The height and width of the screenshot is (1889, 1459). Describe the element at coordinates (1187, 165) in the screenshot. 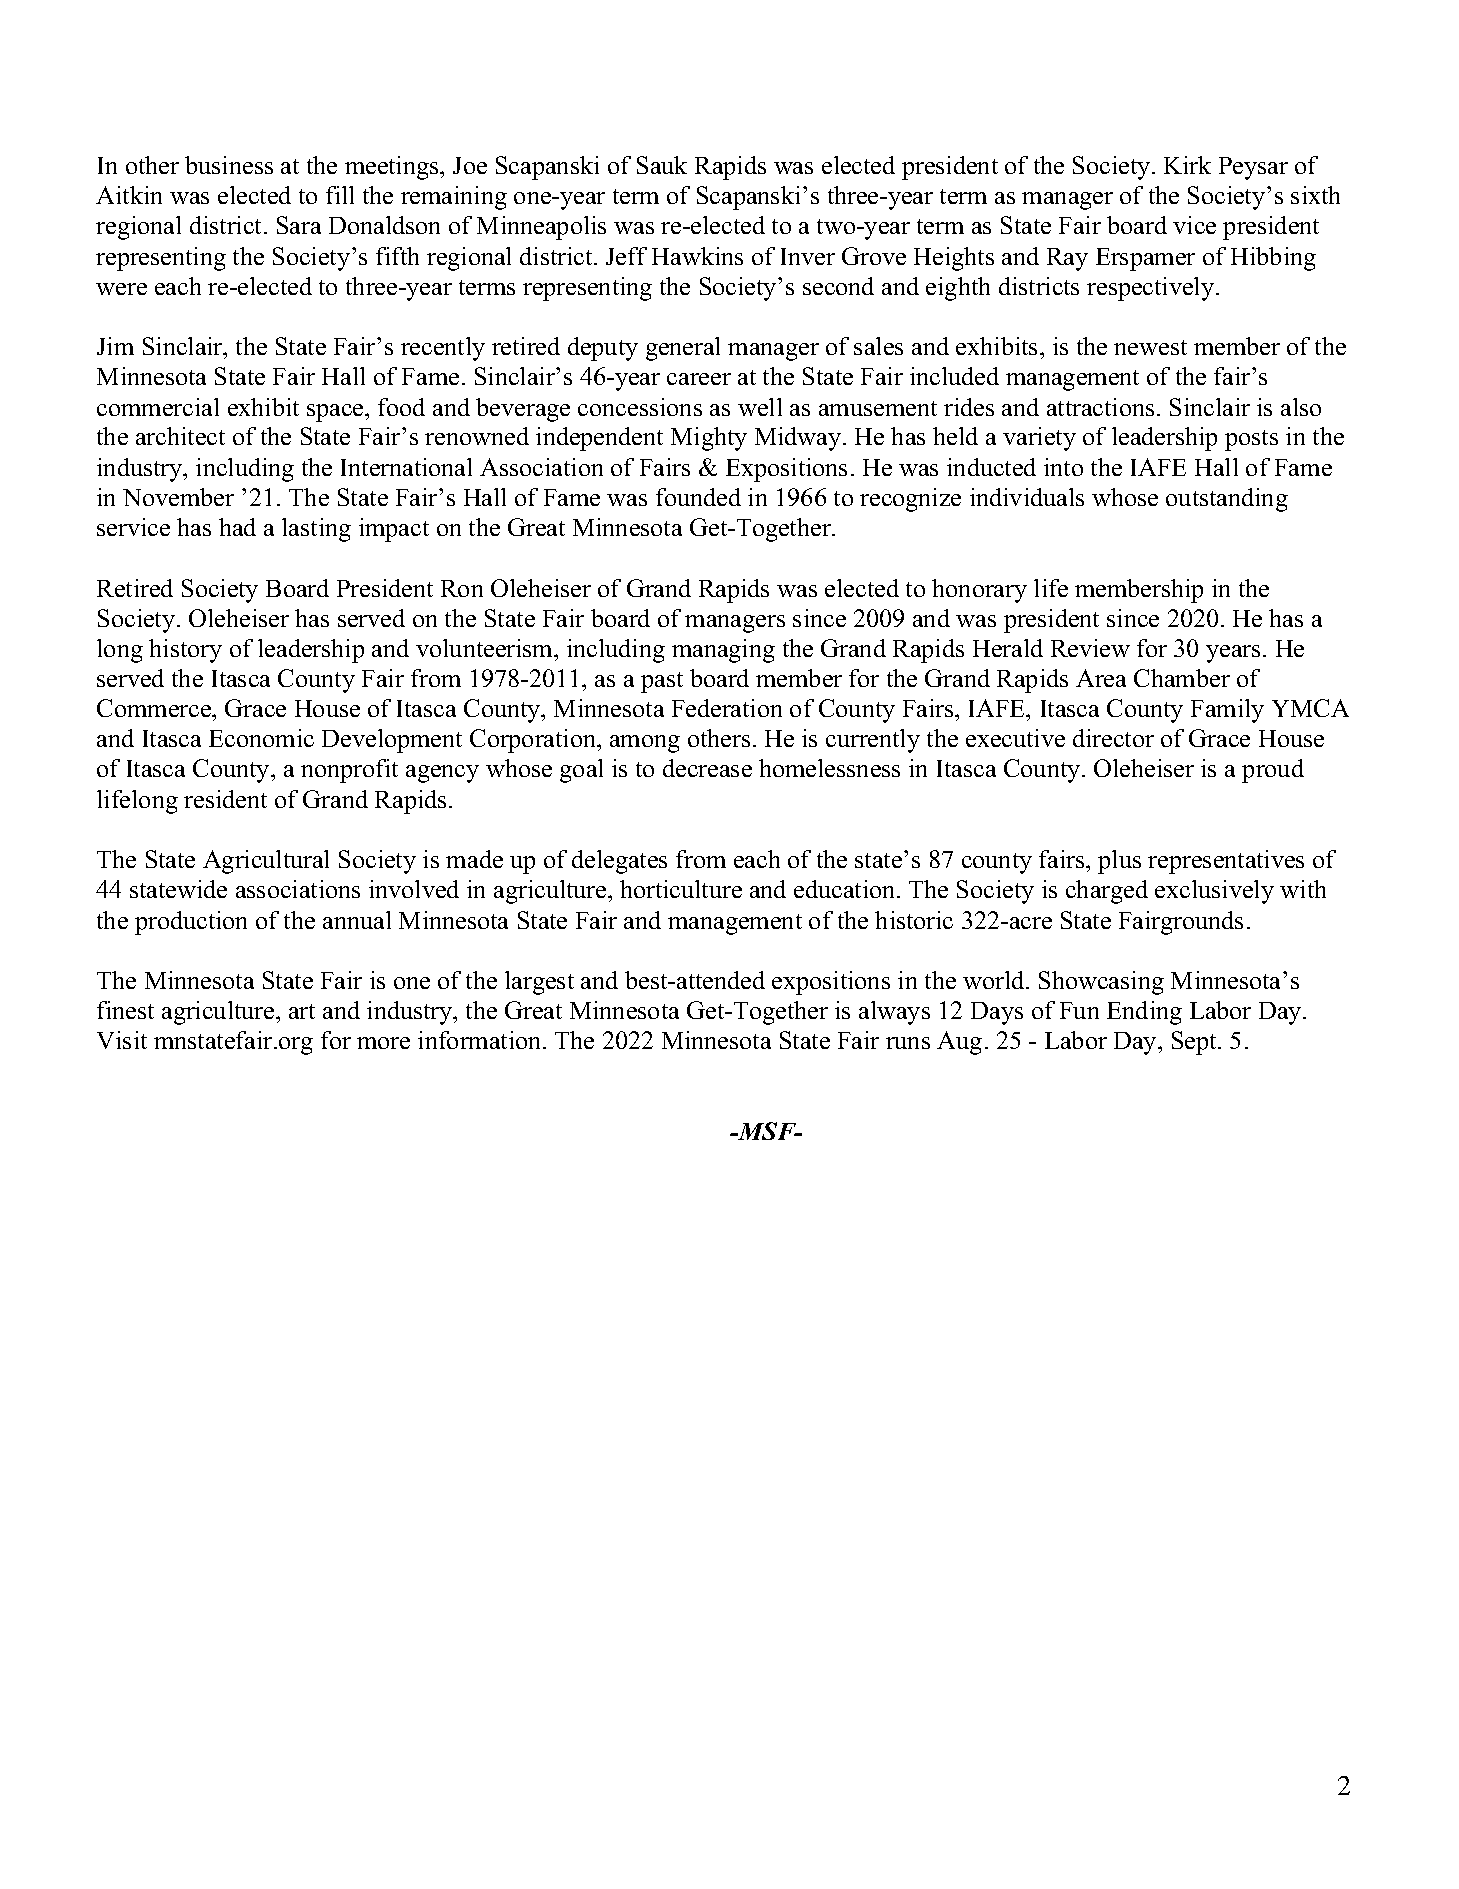

I see `Kirk` at that location.
